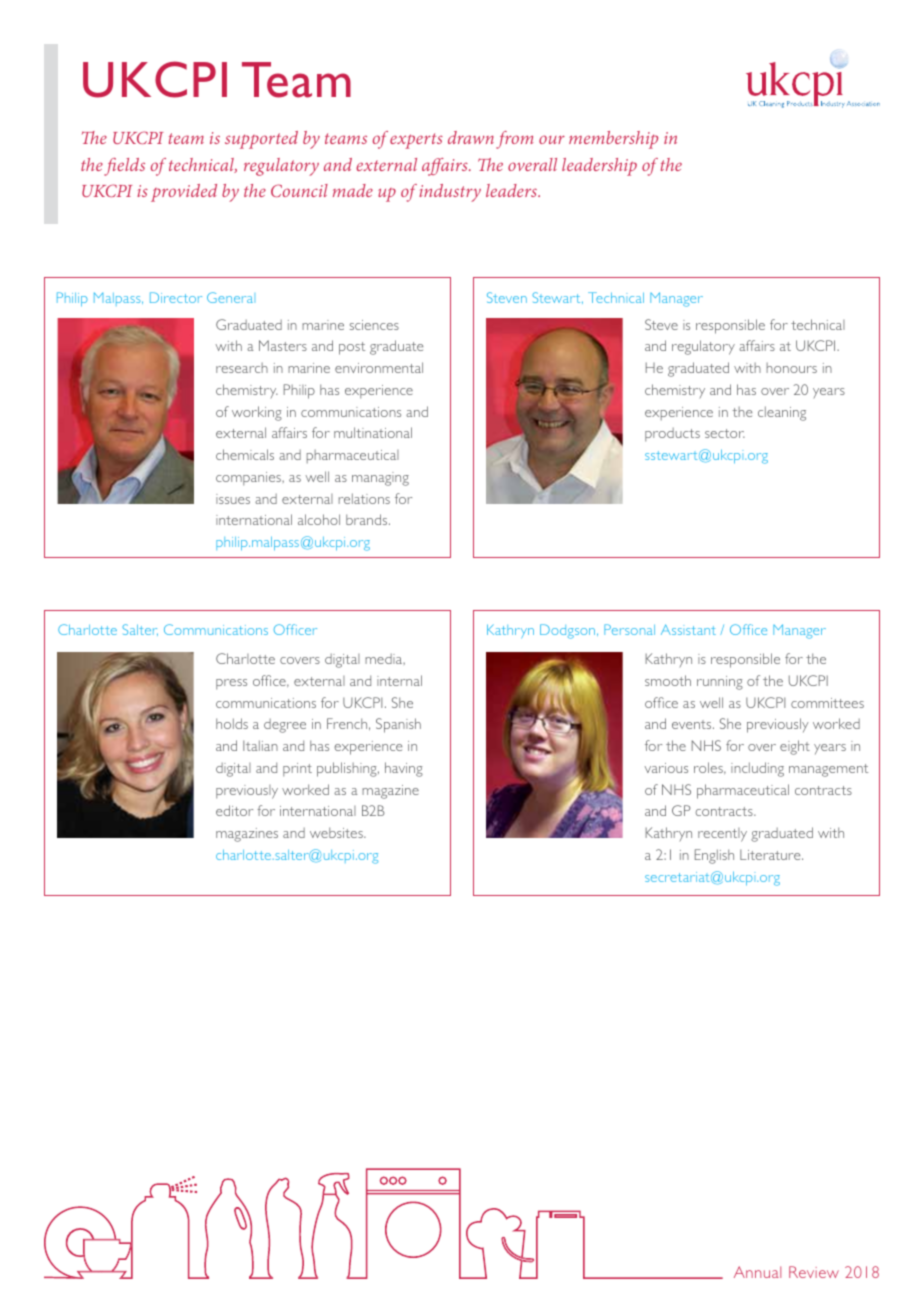 The height and width of the screenshot is (1308, 924). Describe the element at coordinates (398, 725) in the screenshot. I see `Spanish` at that location.
